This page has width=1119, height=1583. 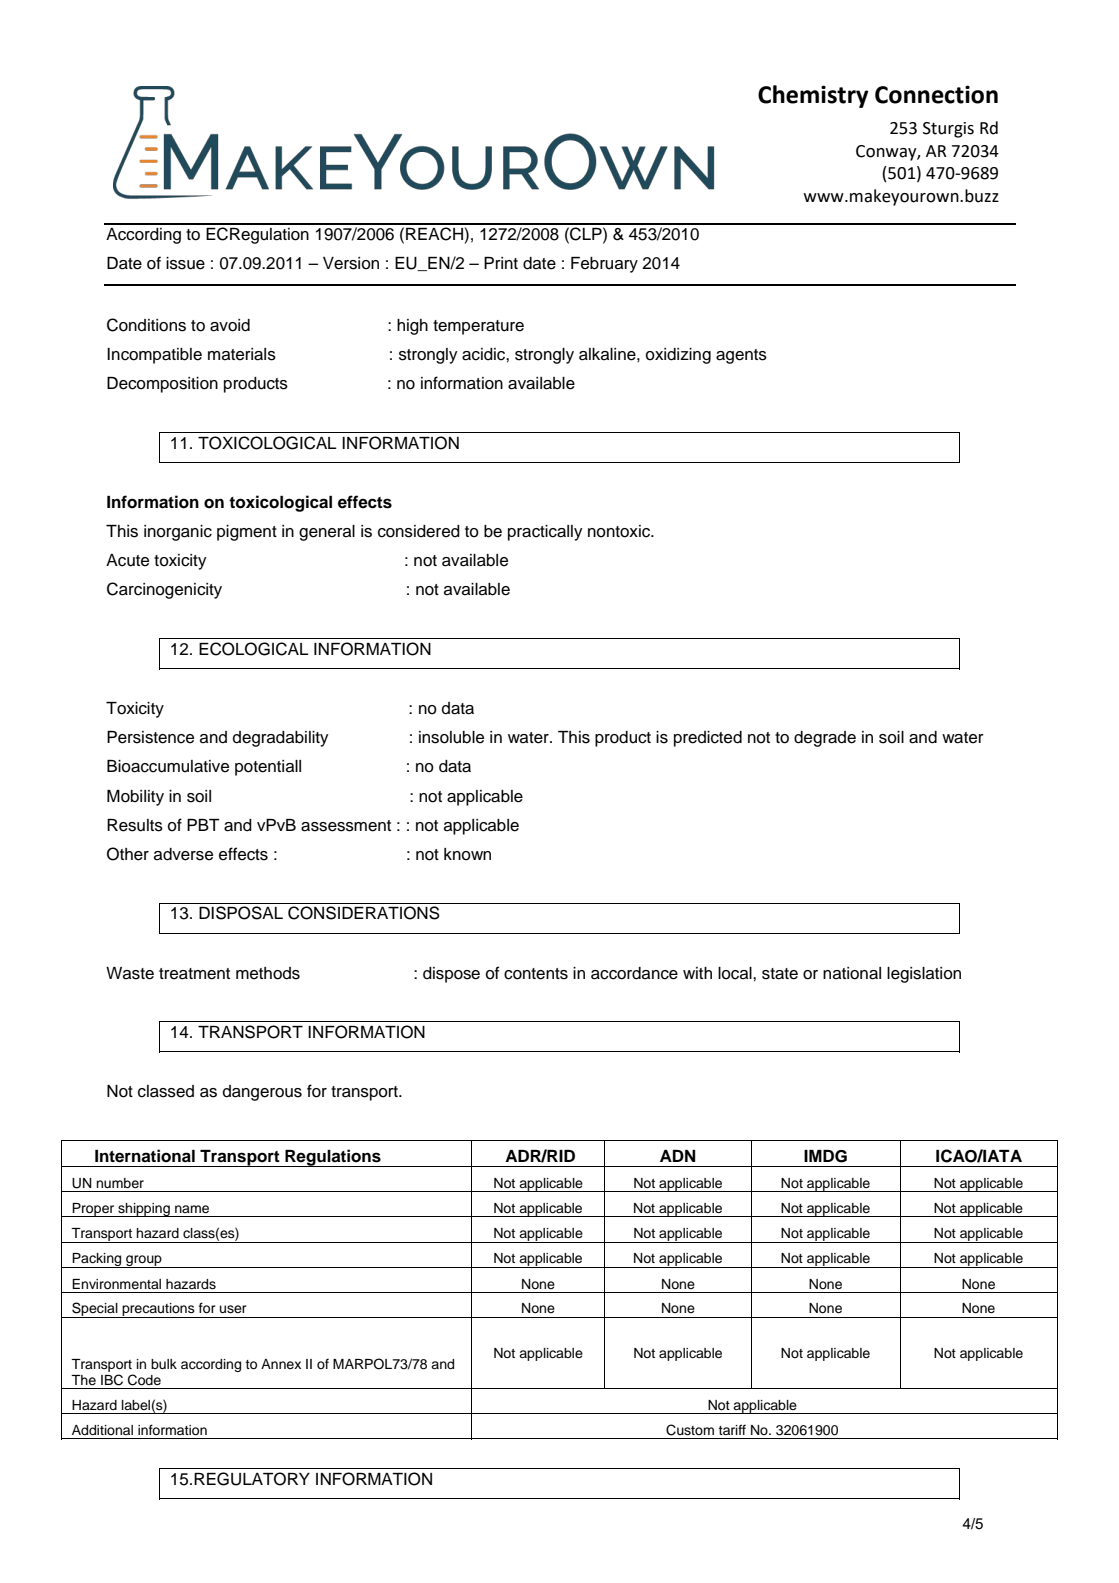 I want to click on bulk, so click(x=164, y=1364).
